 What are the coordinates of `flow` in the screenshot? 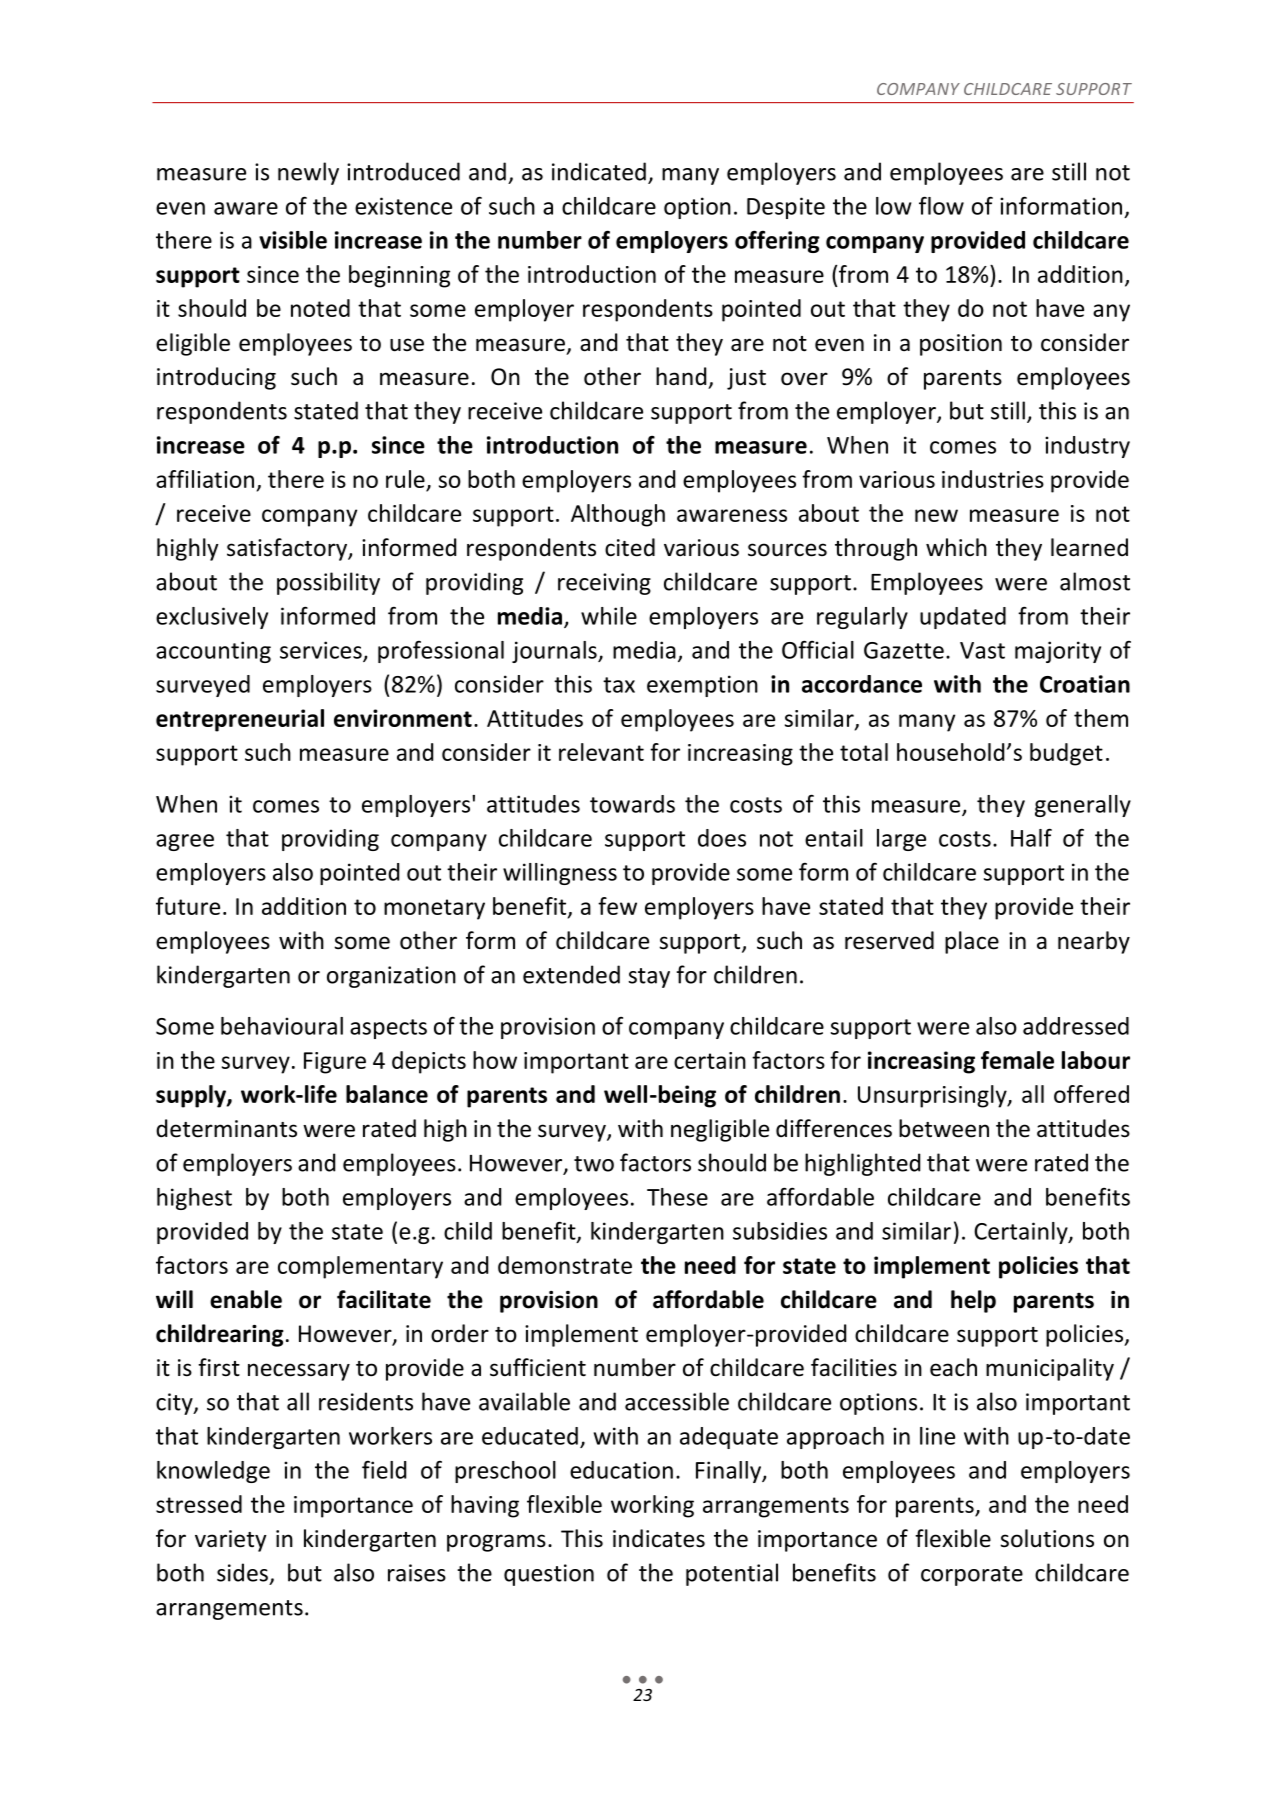 It's located at (941, 205).
